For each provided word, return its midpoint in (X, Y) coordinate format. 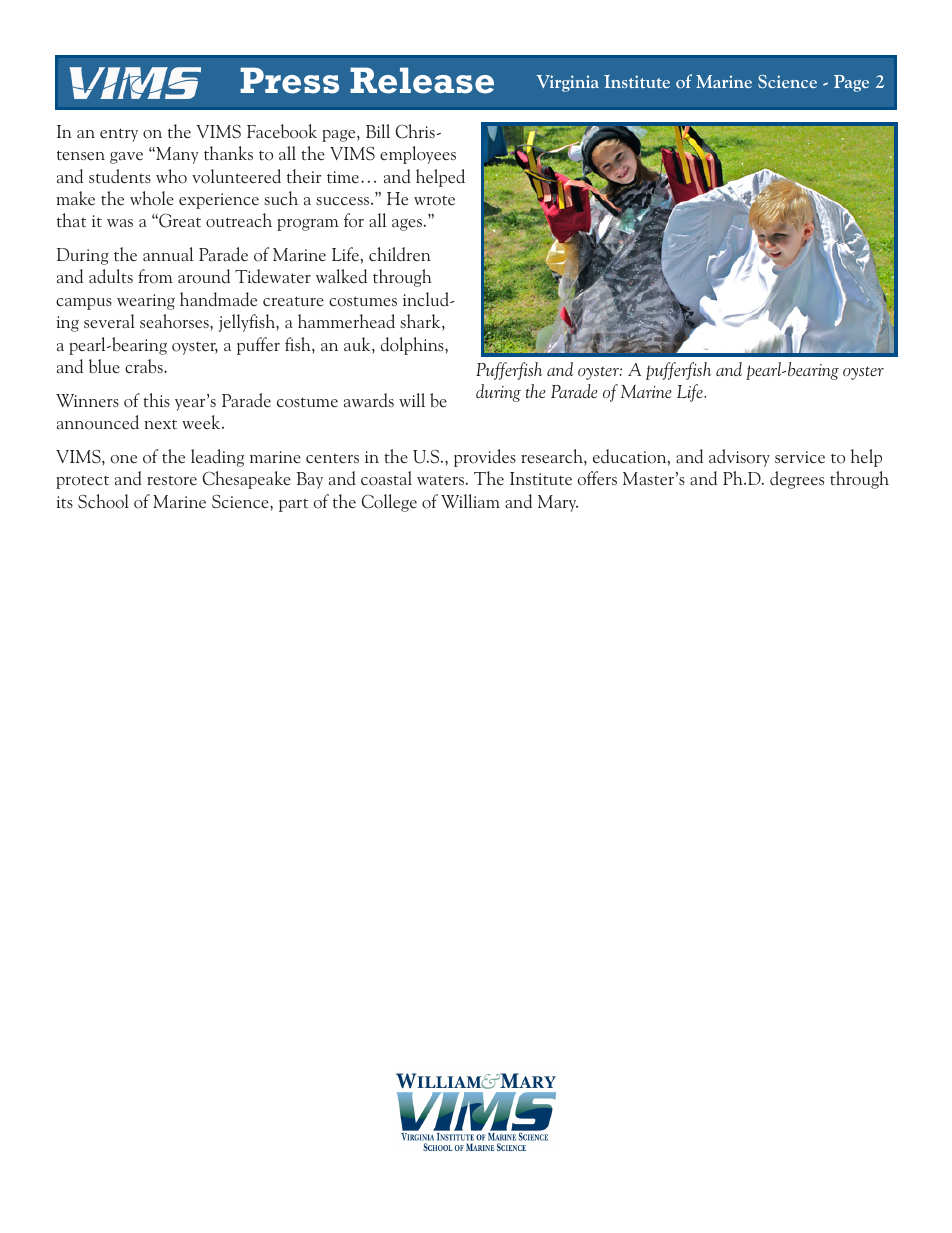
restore (172, 480)
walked (341, 276)
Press (289, 80)
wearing (146, 302)
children (400, 254)
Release (422, 80)
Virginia (567, 83)
